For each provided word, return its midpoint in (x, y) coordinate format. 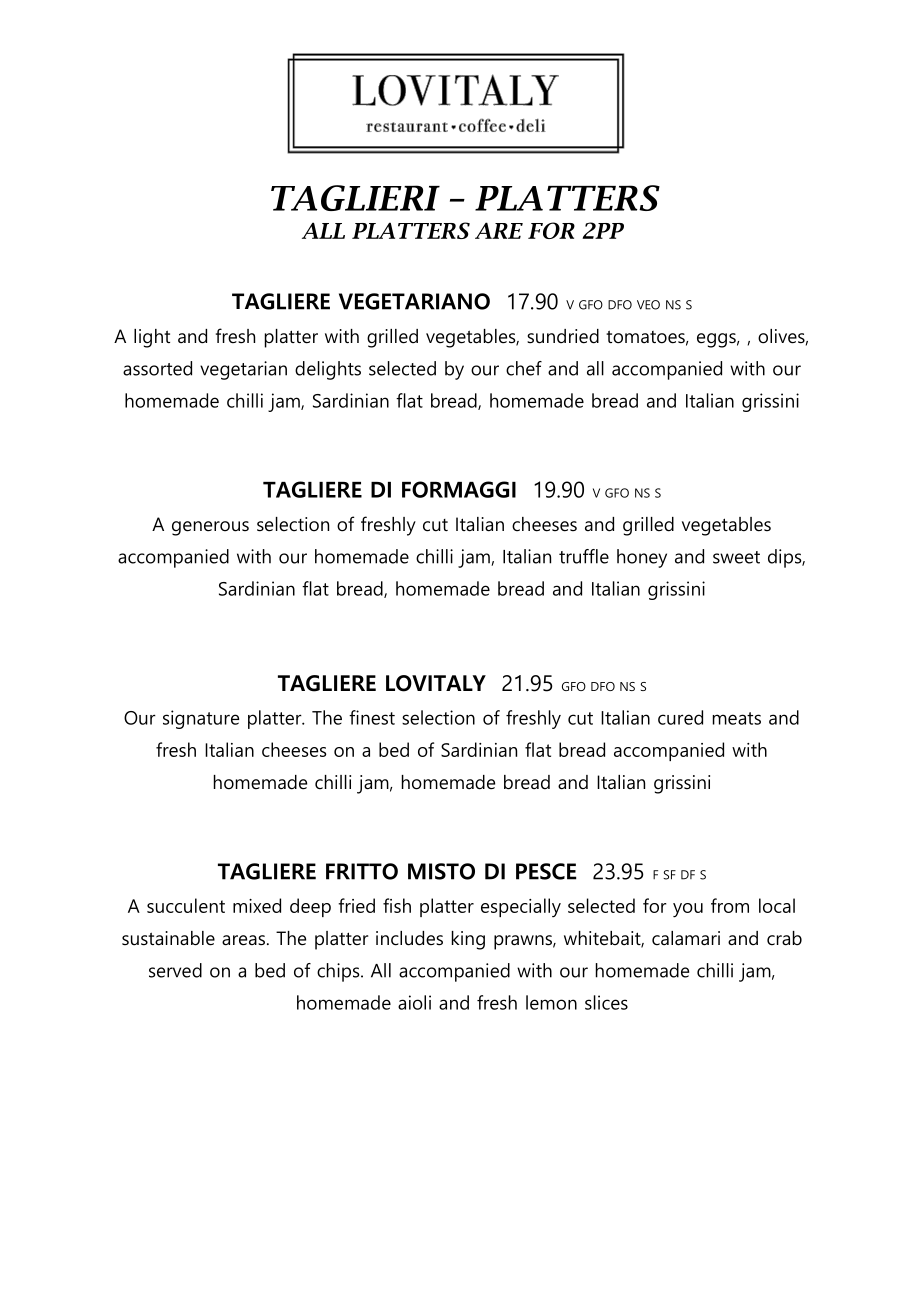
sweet (736, 557)
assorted (157, 368)
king (468, 940)
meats (737, 718)
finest (372, 717)
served (175, 970)
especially (521, 907)
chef (524, 368)
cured (680, 717)
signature (201, 719)
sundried (563, 336)
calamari (686, 938)
